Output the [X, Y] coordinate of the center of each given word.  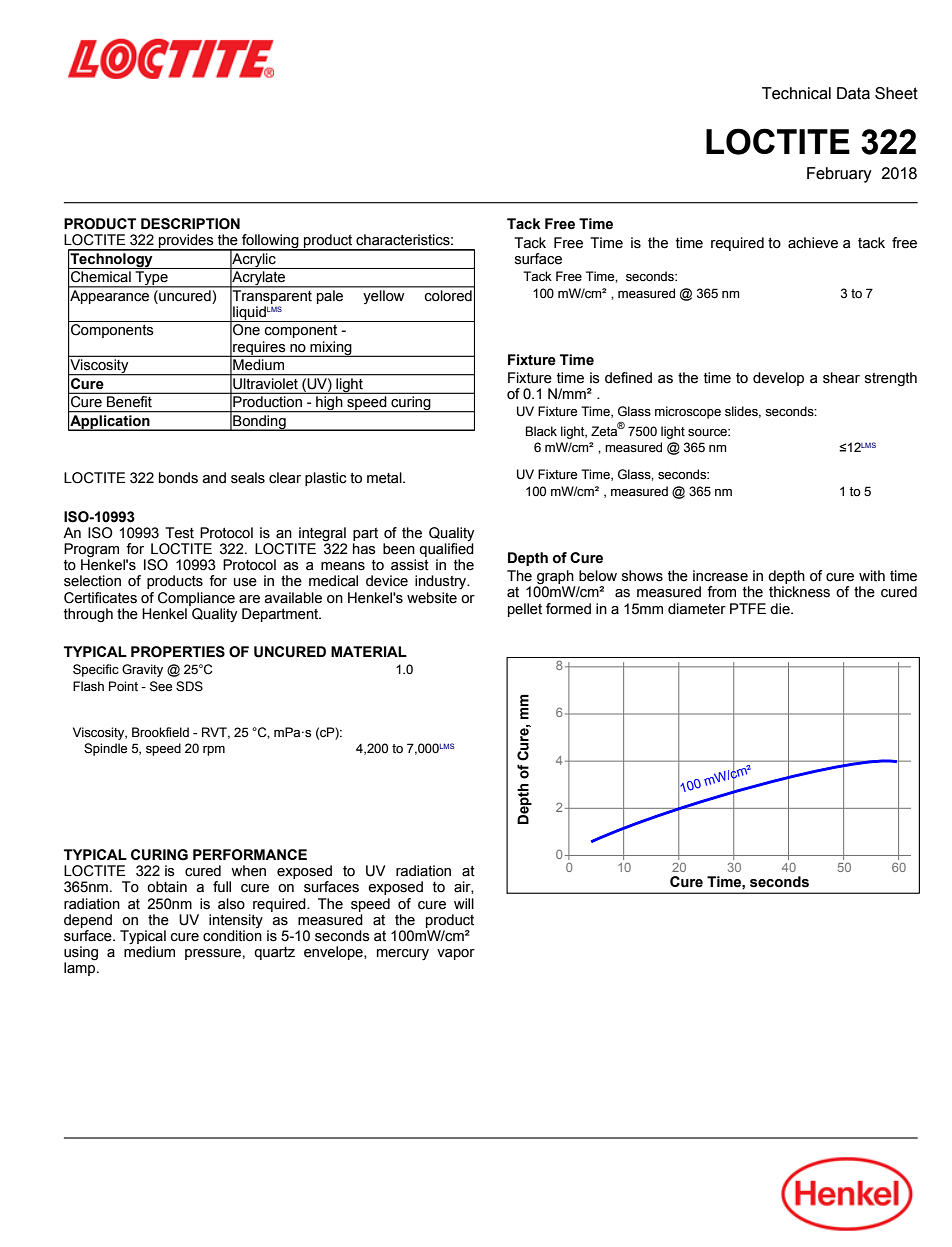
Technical [796, 93]
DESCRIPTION [190, 224]
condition [232, 936]
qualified [446, 550]
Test [179, 533]
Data [853, 93]
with [872, 576]
